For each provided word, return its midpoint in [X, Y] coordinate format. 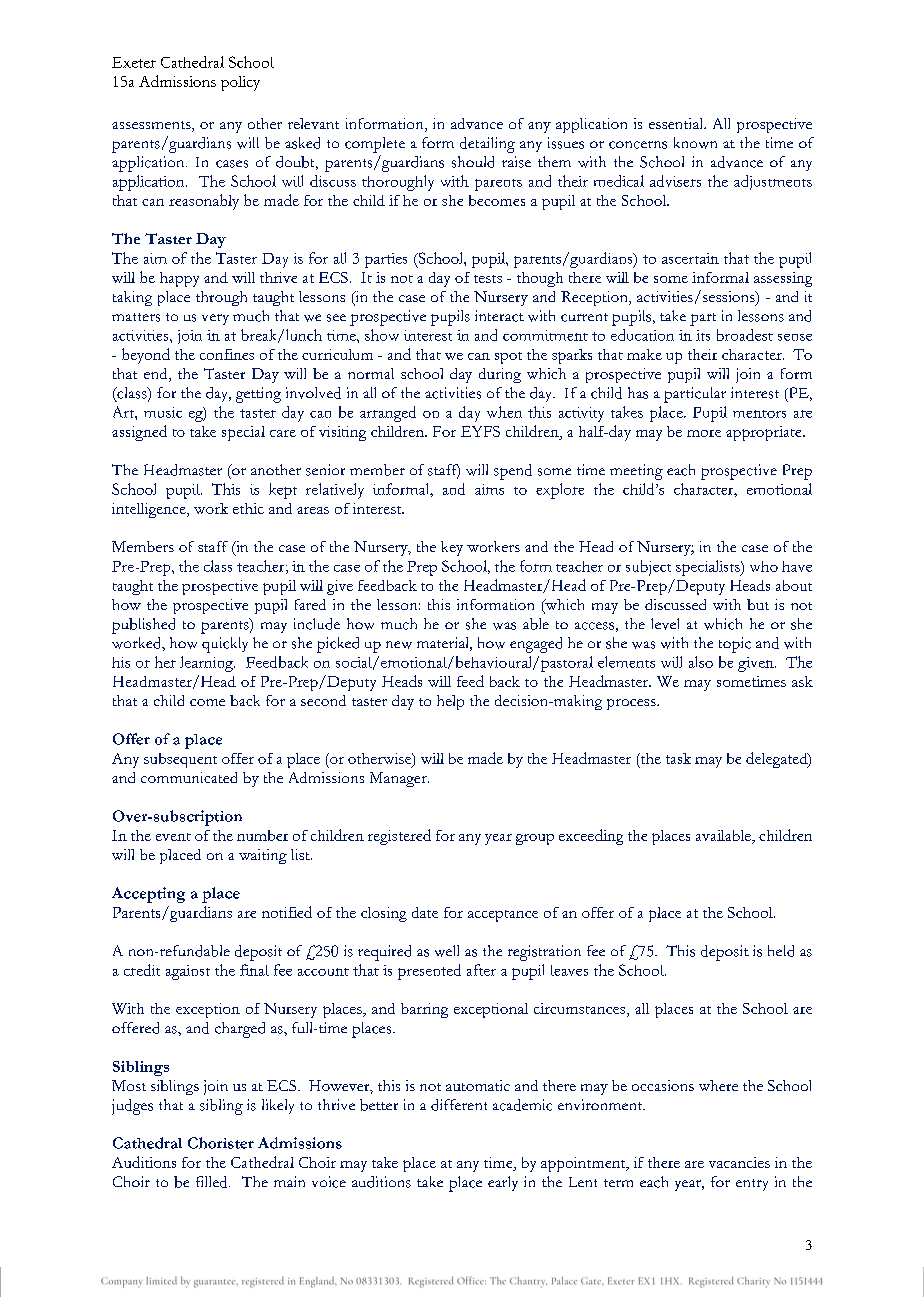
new [399, 645]
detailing [487, 145]
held [781, 951]
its [703, 335]
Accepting [148, 895]
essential [677, 123]
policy [240, 83]
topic [735, 645]
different [459, 1105]
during [500, 375]
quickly [225, 645]
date [425, 912]
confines [227, 354]
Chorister [221, 1143]
